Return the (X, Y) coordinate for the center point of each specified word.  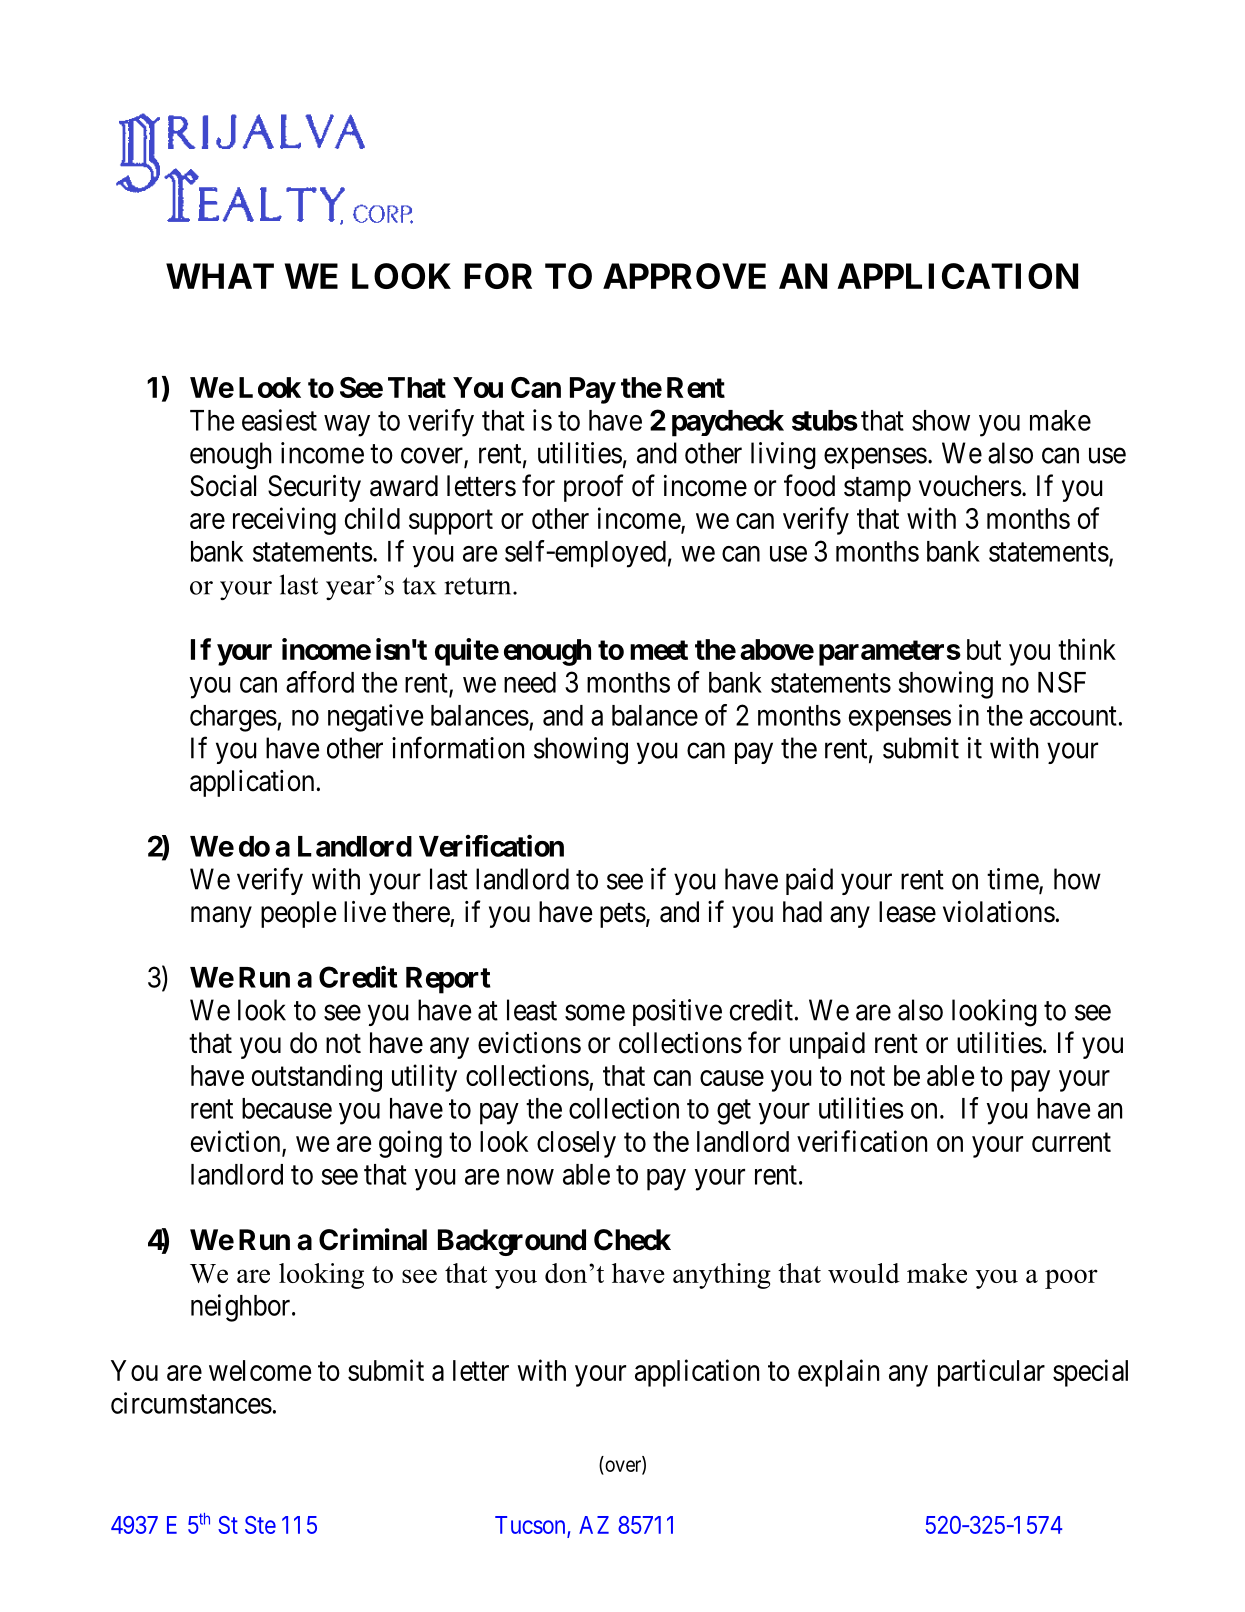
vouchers (970, 486)
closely (576, 1144)
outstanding (317, 1078)
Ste (260, 1525)
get (734, 1112)
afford (320, 682)
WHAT (220, 276)
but (984, 649)
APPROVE (684, 276)
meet (659, 650)
